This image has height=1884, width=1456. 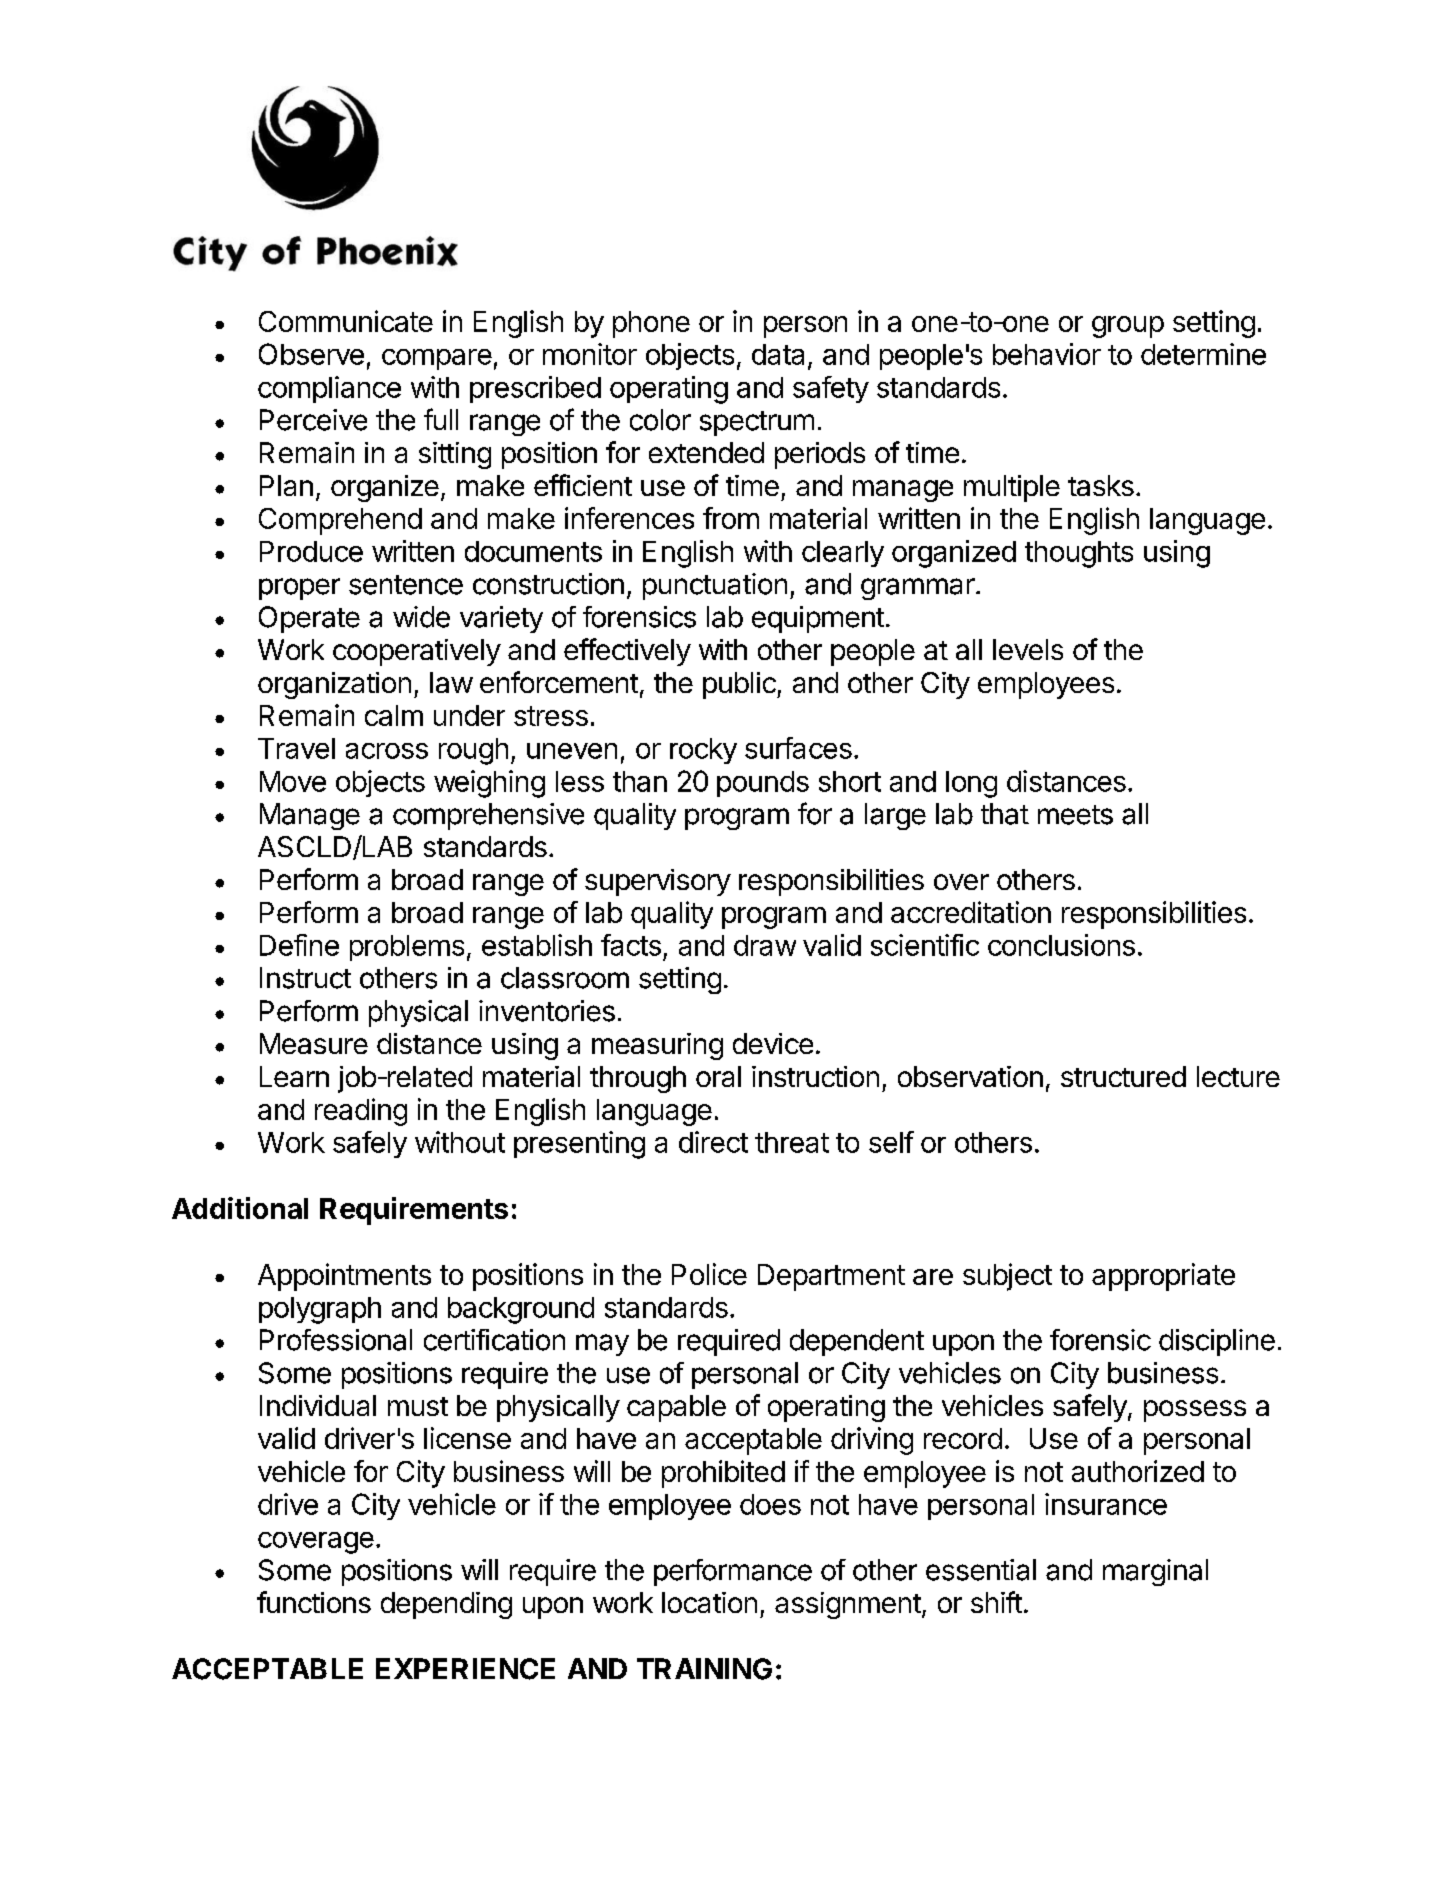 What do you see at coordinates (1163, 1277) in the image?
I see `appropriate` at bounding box center [1163, 1277].
